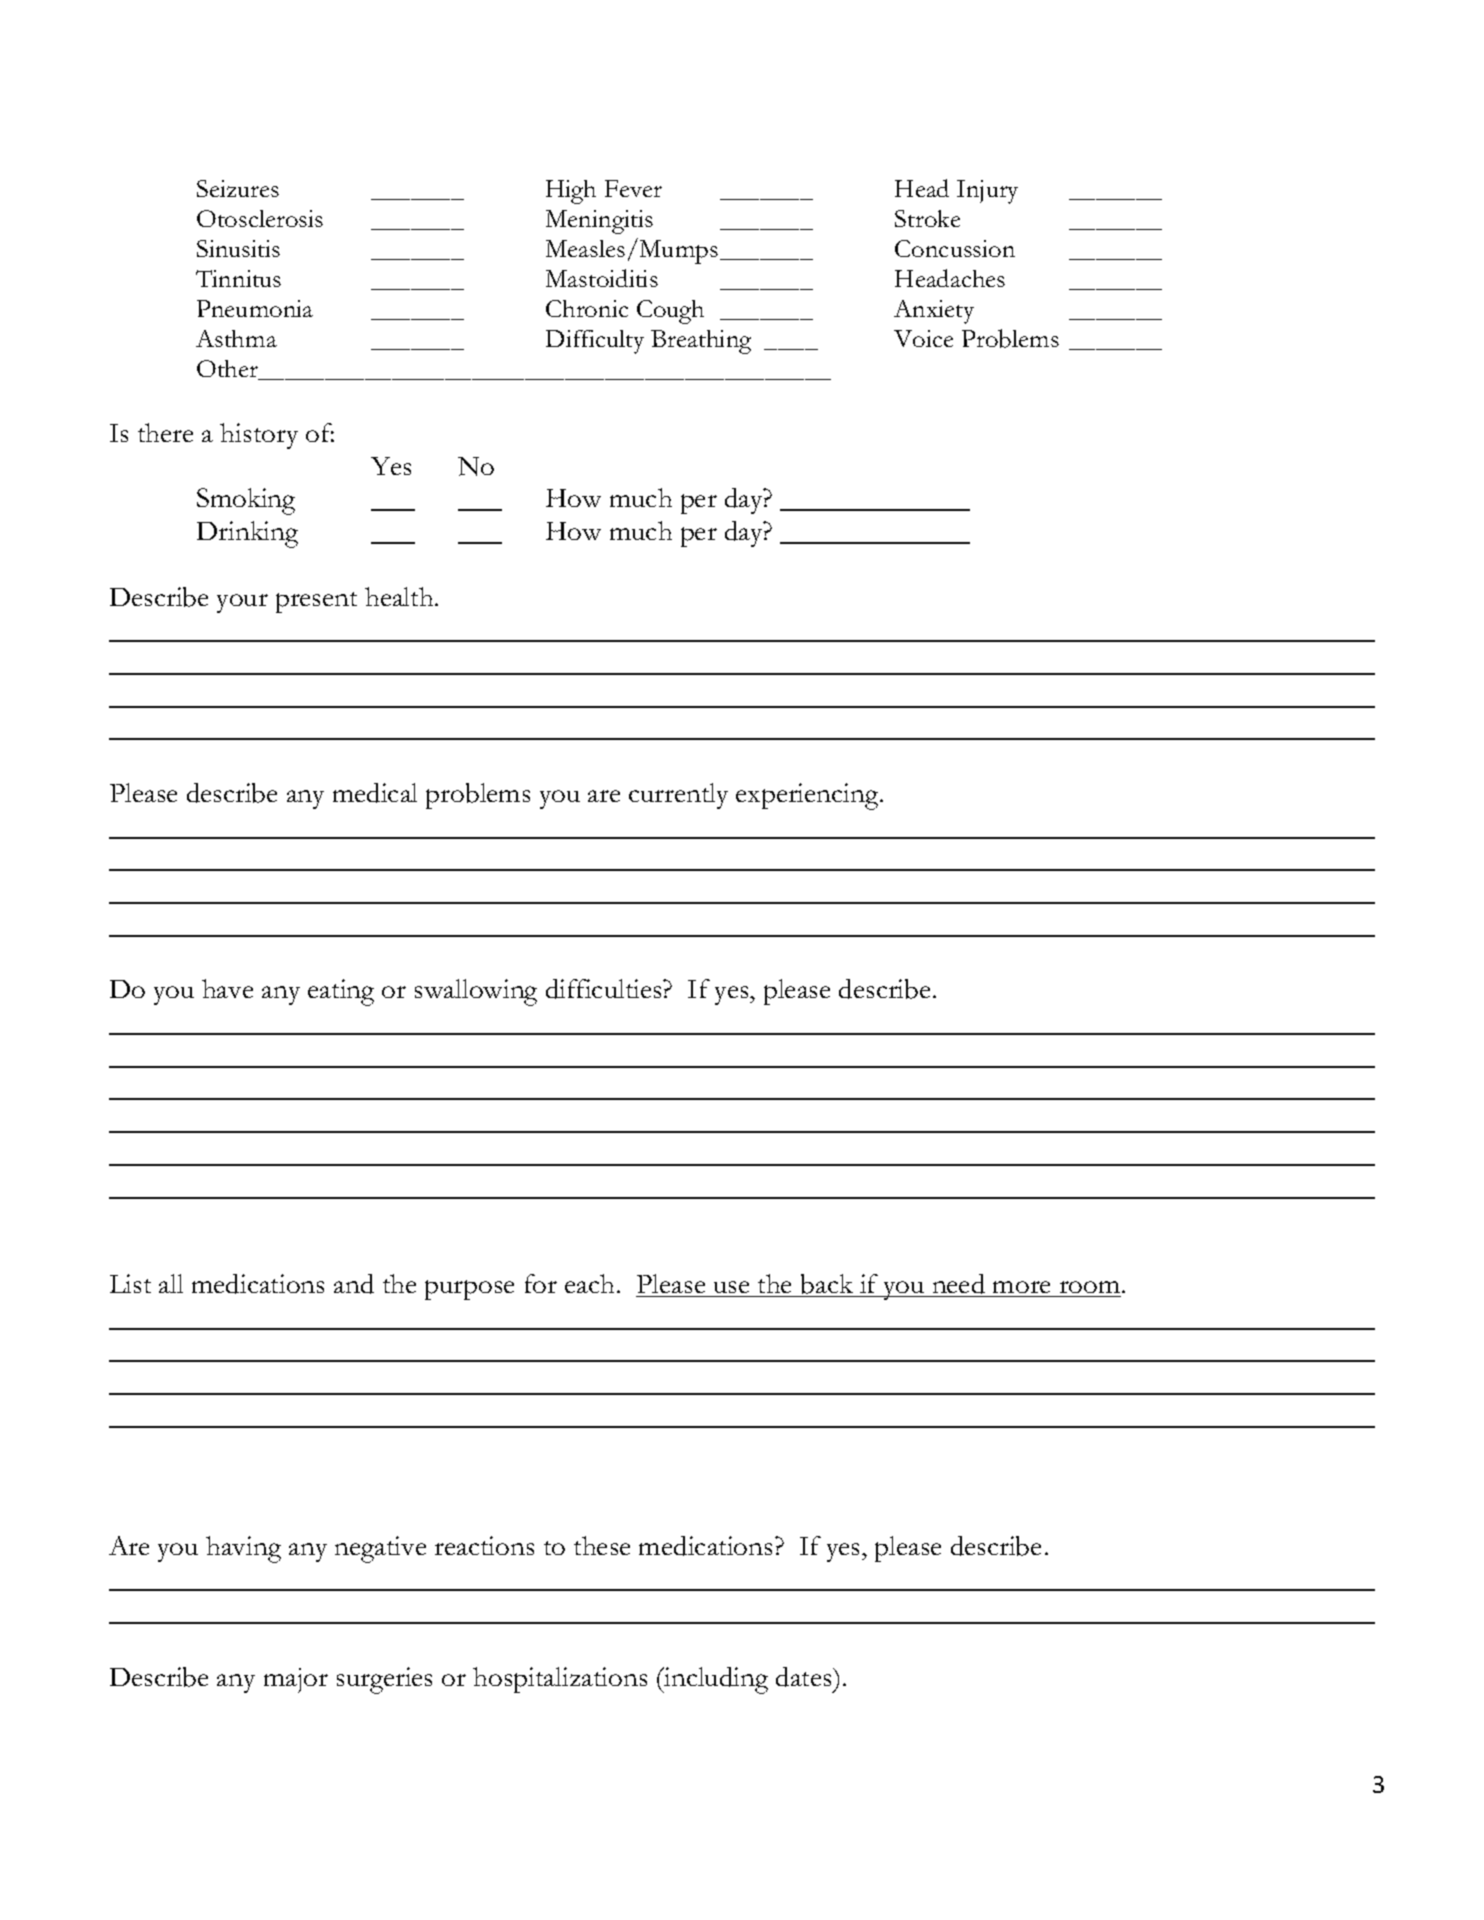 This document has height=1920, width=1484. Describe the element at coordinates (955, 248) in the document. I see `Concussion` at that location.
